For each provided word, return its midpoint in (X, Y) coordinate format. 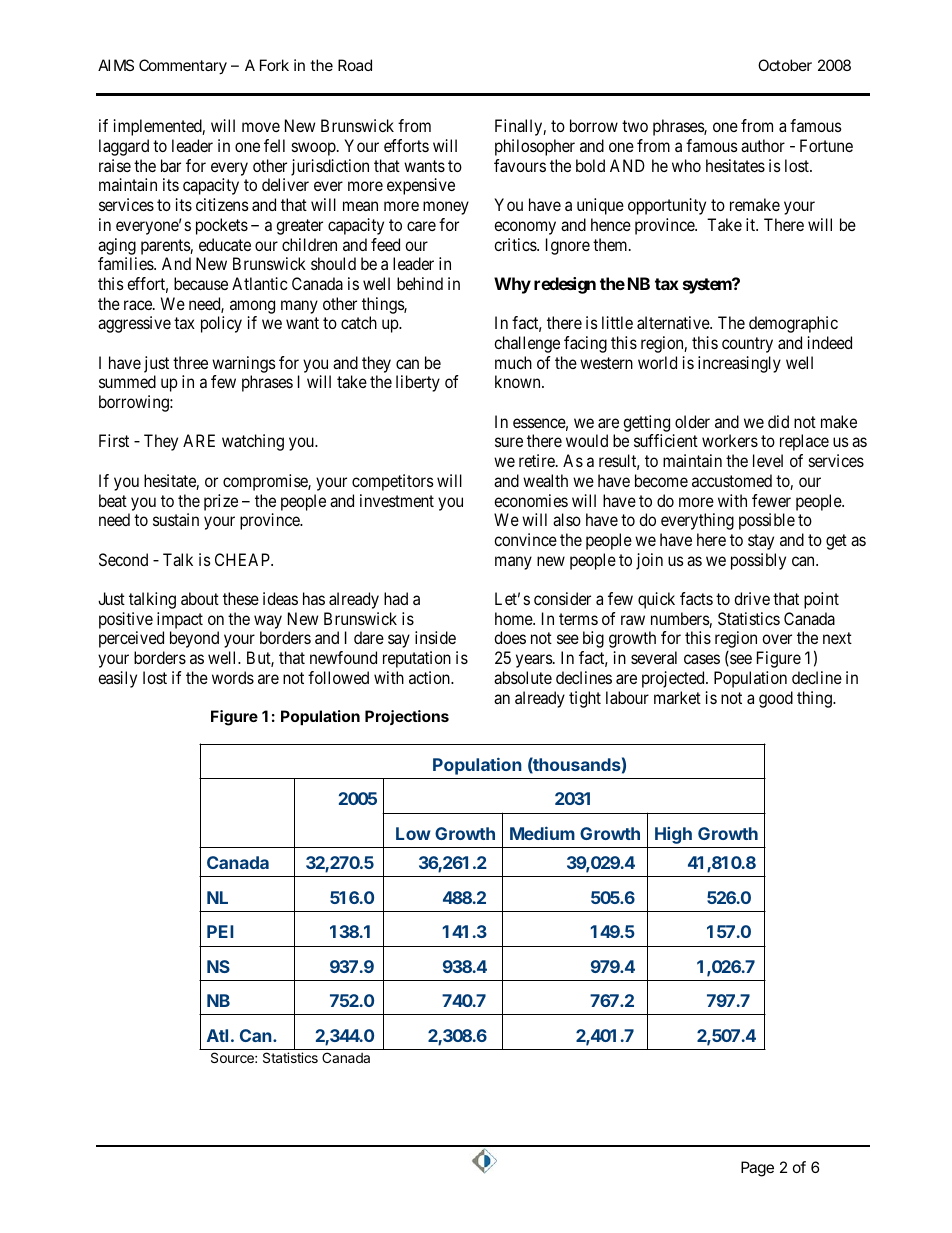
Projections (407, 717)
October (785, 65)
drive (752, 598)
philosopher (535, 147)
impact (180, 620)
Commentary (183, 67)
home (514, 618)
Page (757, 1169)
